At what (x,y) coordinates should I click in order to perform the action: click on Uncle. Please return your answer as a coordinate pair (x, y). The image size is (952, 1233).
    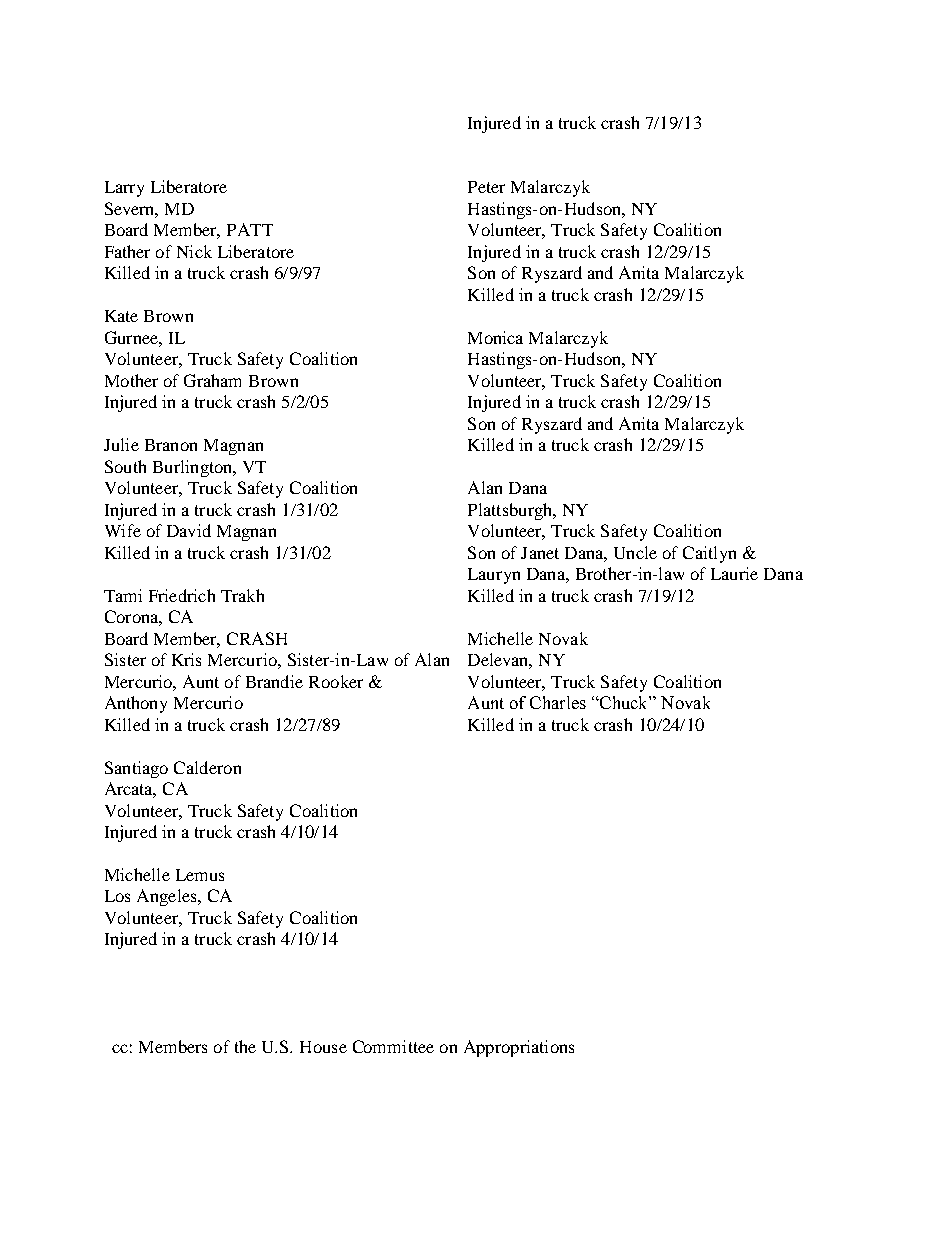
    Looking at the image, I should click on (635, 552).
